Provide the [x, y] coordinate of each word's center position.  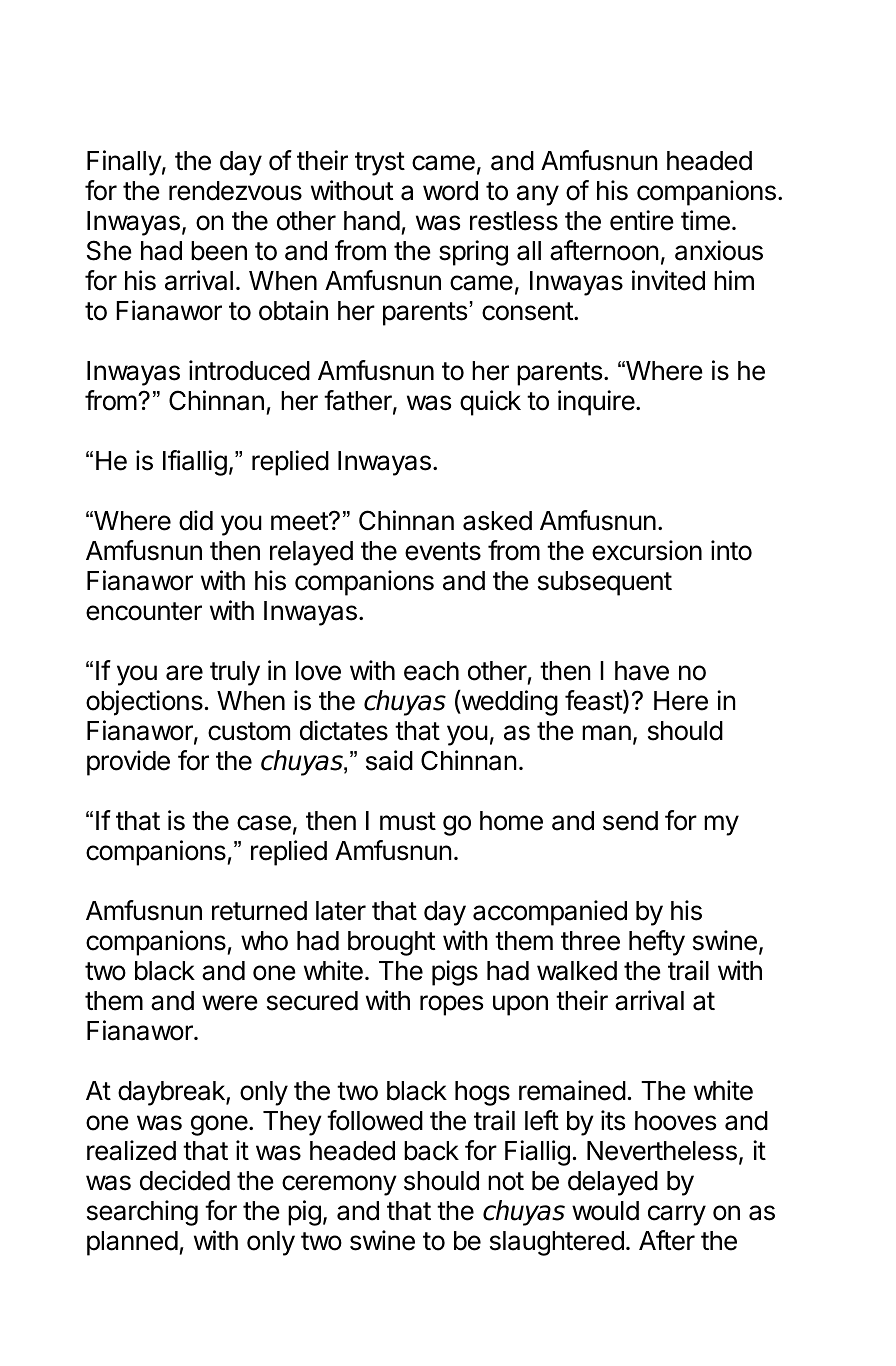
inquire [596, 403]
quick [490, 403]
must [408, 821]
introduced [249, 370]
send [630, 821]
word [450, 191]
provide [128, 763]
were [230, 1003]
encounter [144, 611]
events [443, 551]
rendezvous [235, 191]
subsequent [605, 583]
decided [185, 1180]
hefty [657, 943]
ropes [451, 1005]
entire [642, 220]
